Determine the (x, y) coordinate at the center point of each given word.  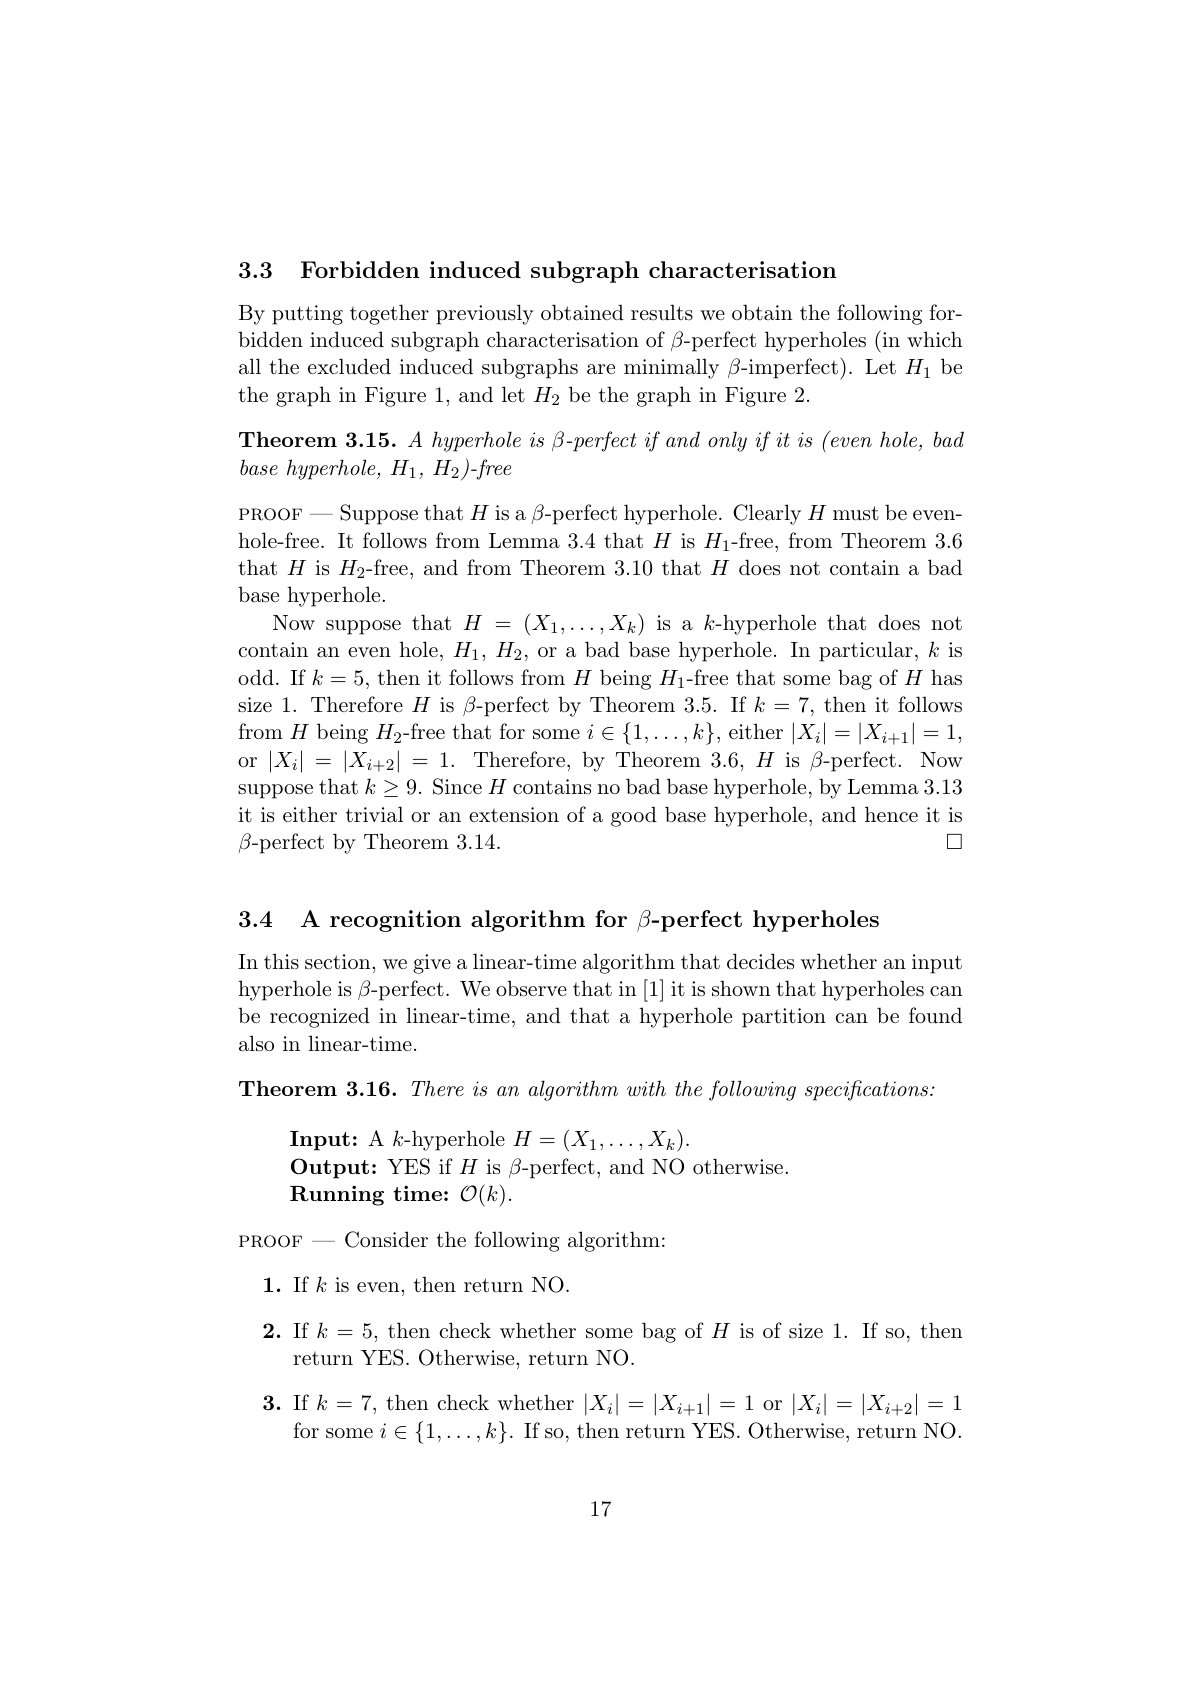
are (601, 369)
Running (337, 1196)
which (935, 339)
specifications (866, 1090)
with (646, 1088)
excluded (349, 366)
